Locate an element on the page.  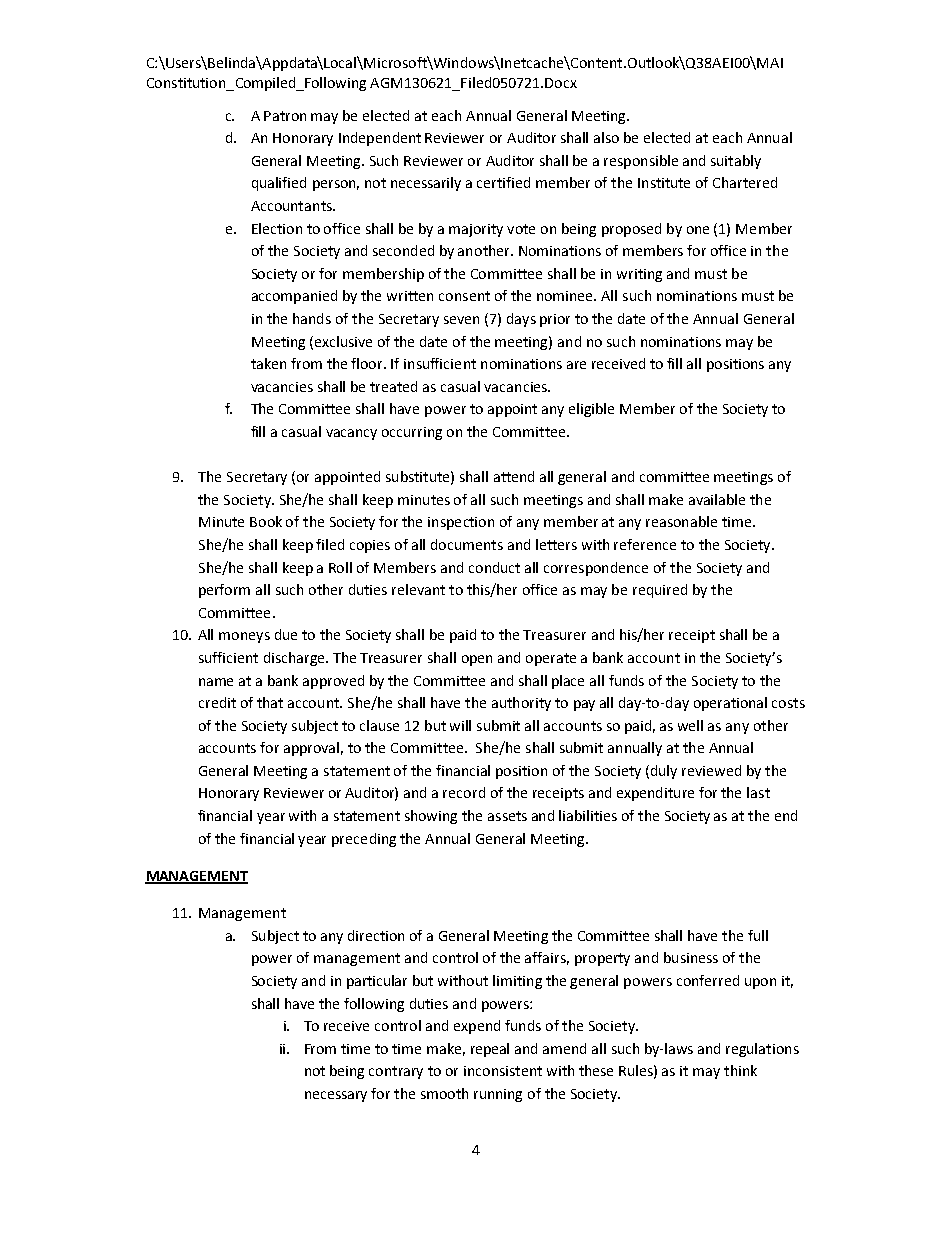
taken is located at coordinates (268, 363).
